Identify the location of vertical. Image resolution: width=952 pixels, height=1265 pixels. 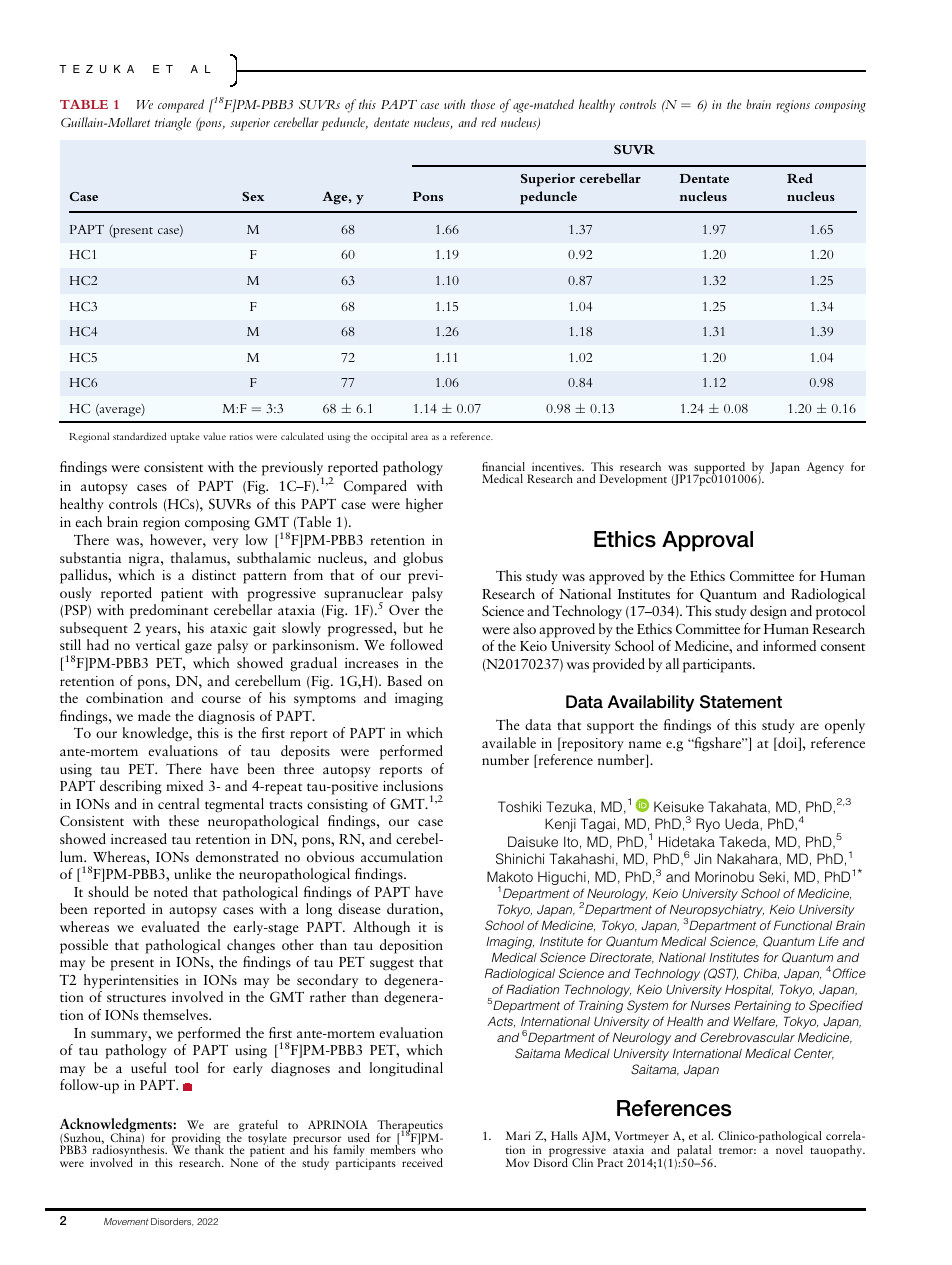
(158, 644).
